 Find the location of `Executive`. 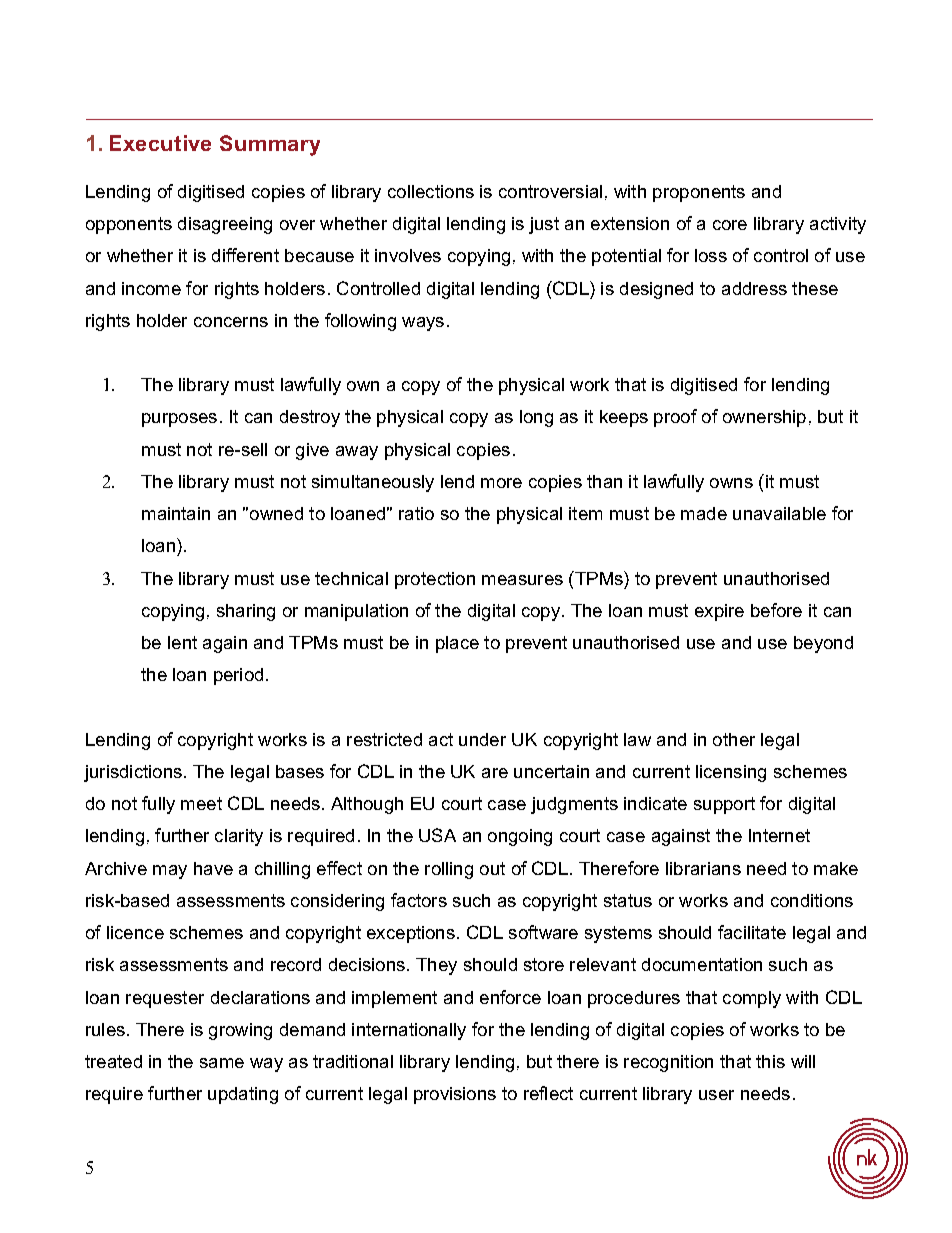

Executive is located at coordinates (160, 143).
